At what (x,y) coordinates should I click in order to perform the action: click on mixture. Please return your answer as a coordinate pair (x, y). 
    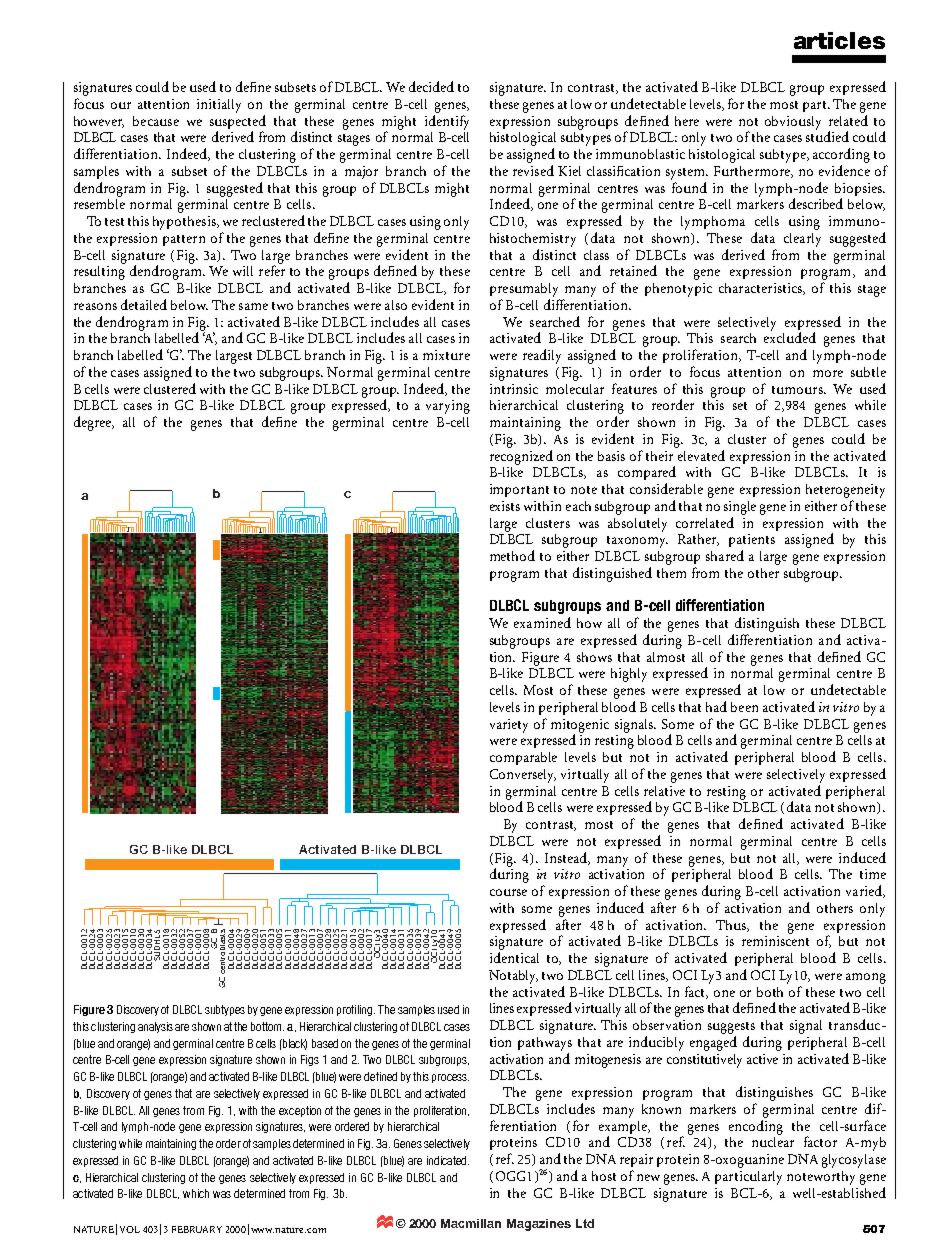
    Looking at the image, I should click on (446, 355).
